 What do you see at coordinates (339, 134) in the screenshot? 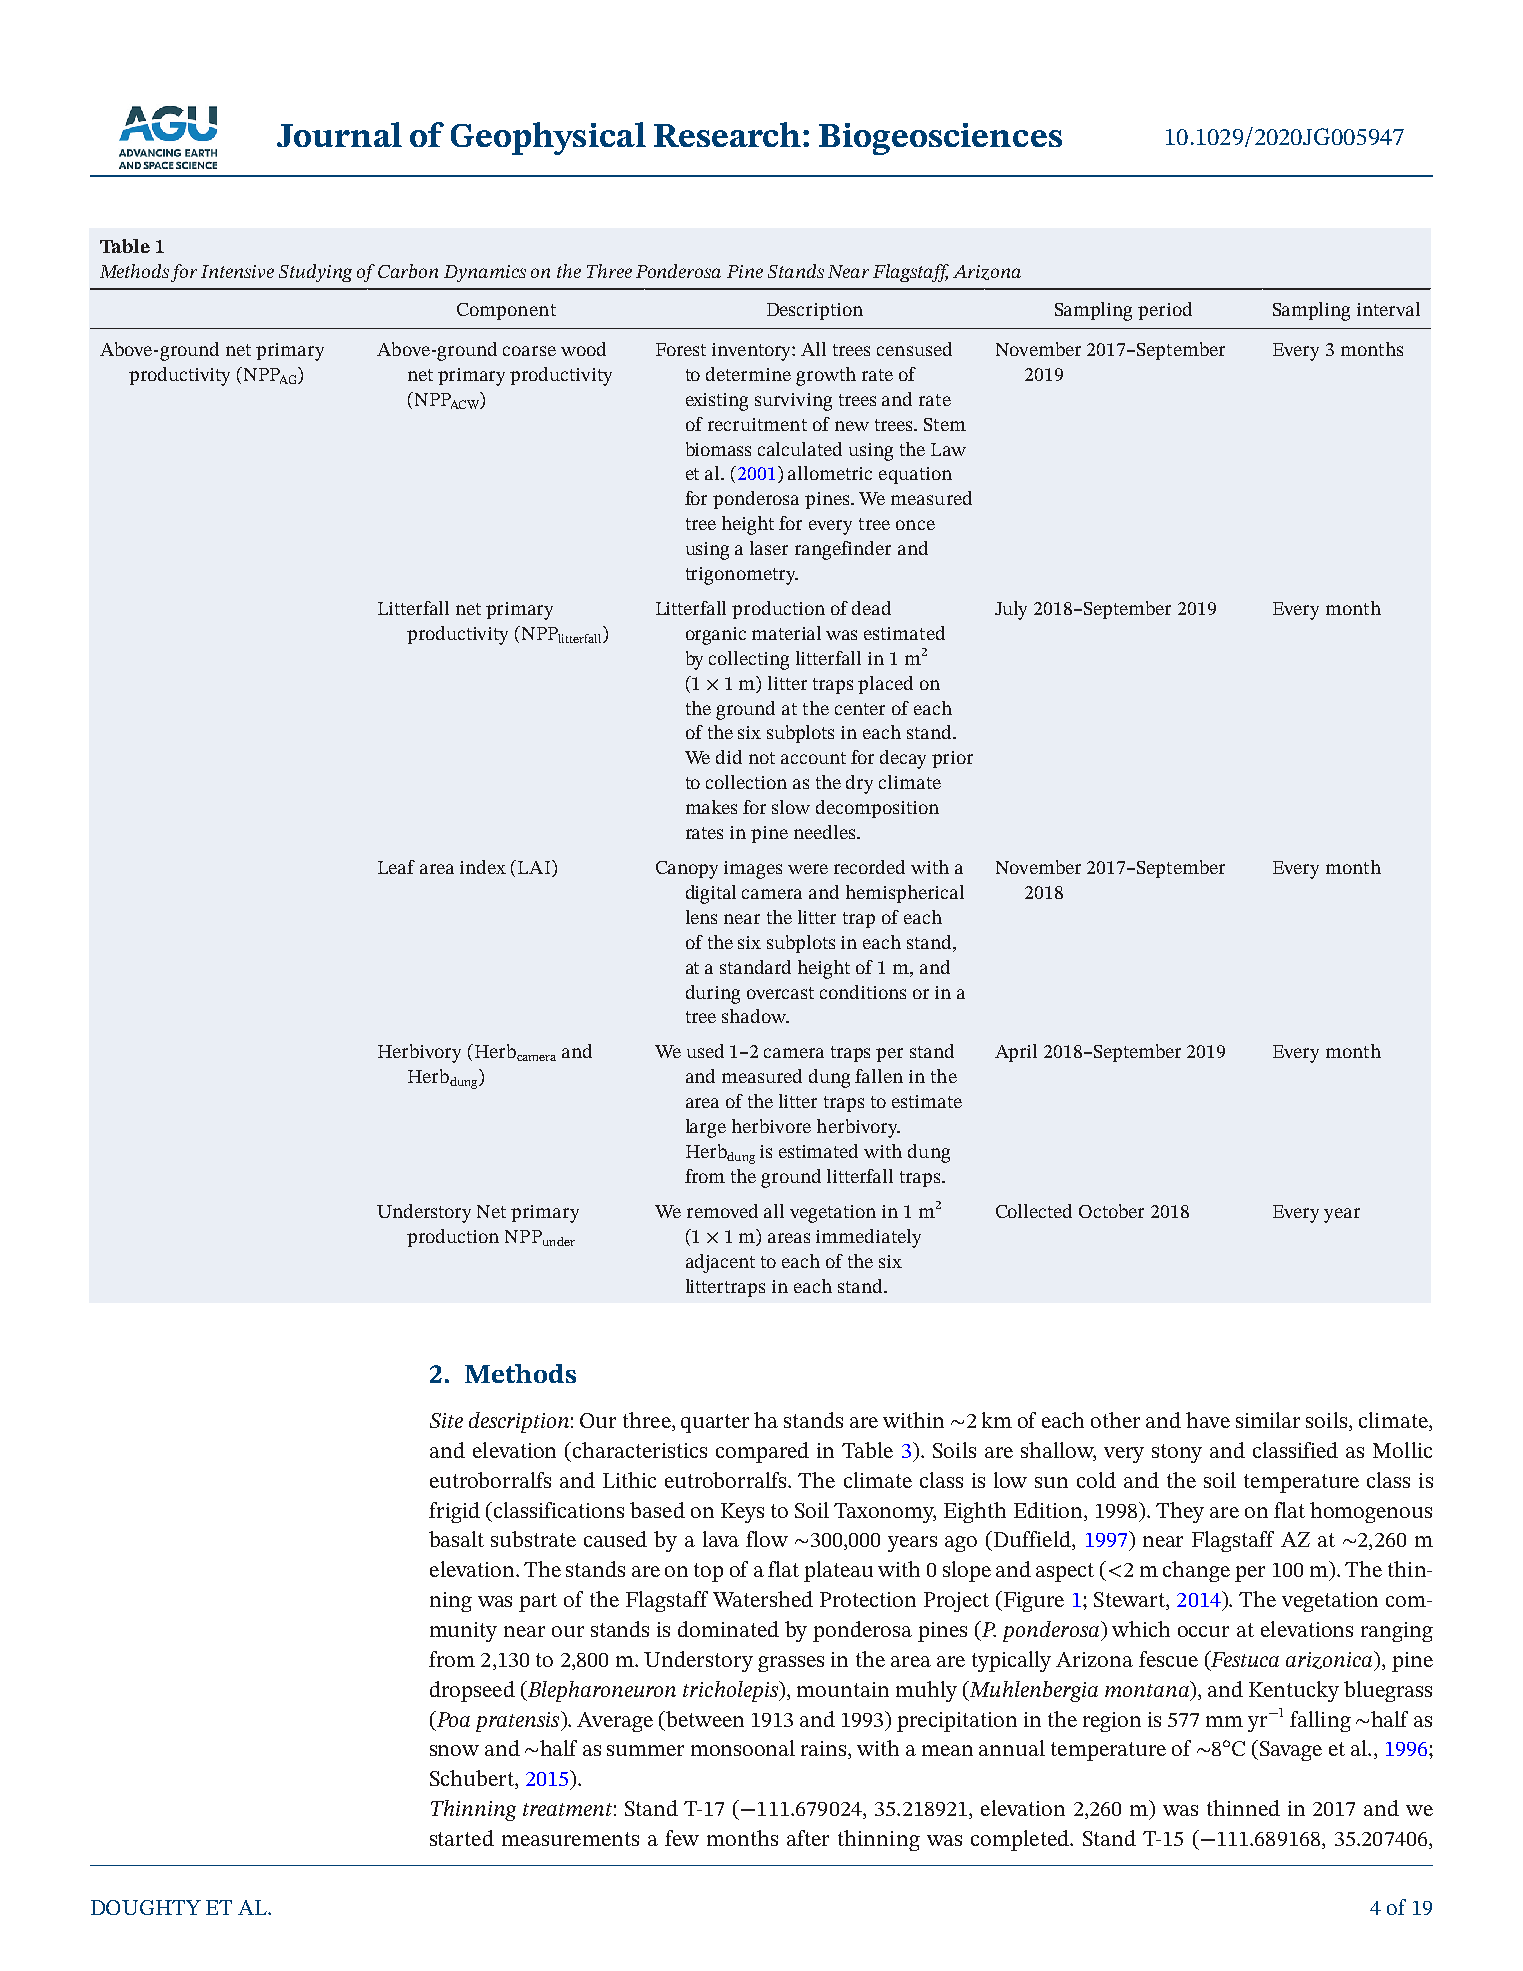
I see `Journal` at bounding box center [339, 134].
